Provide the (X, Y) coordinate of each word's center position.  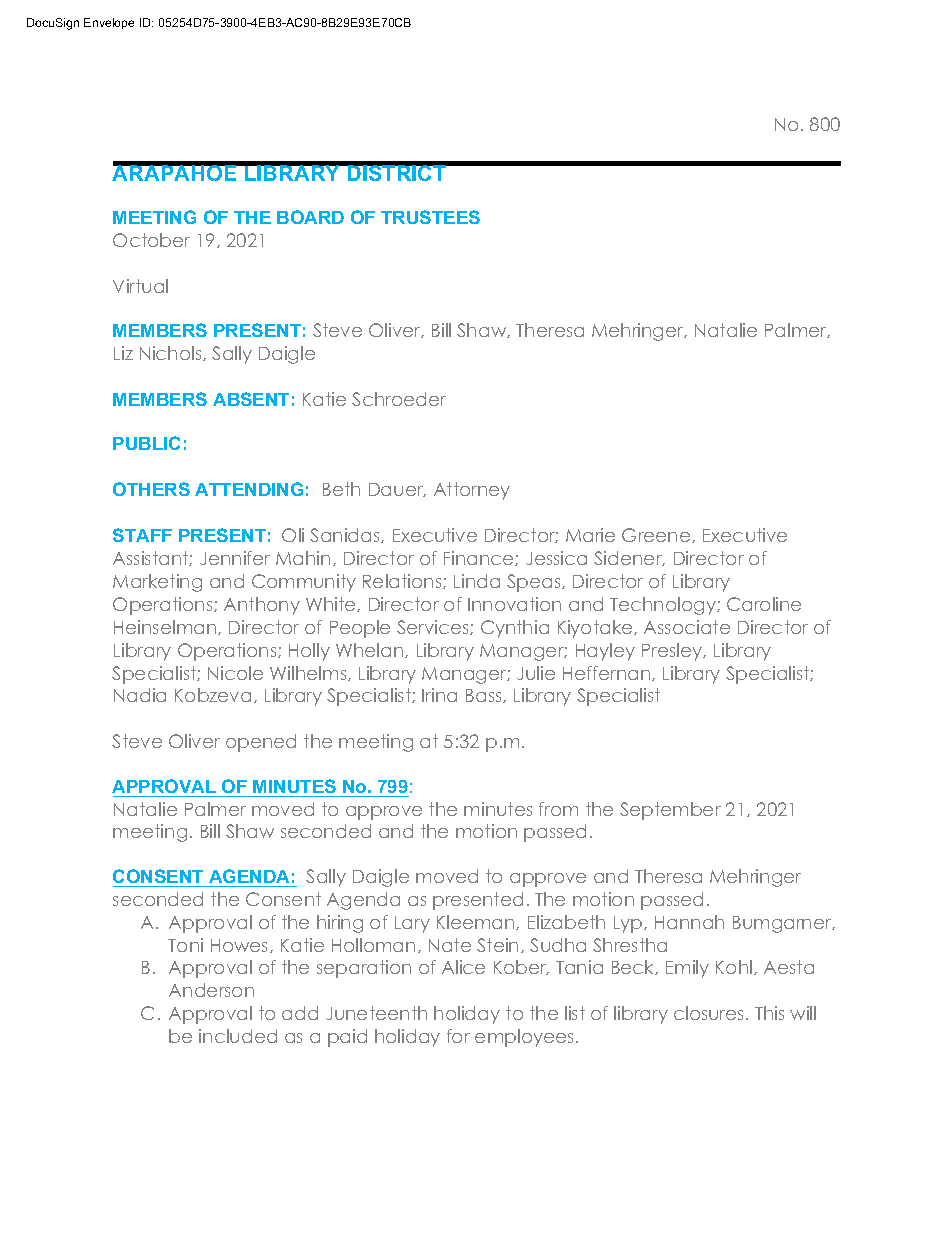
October (151, 240)
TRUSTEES (430, 217)
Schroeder (399, 399)
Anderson (211, 990)
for (458, 1036)
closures (708, 1013)
